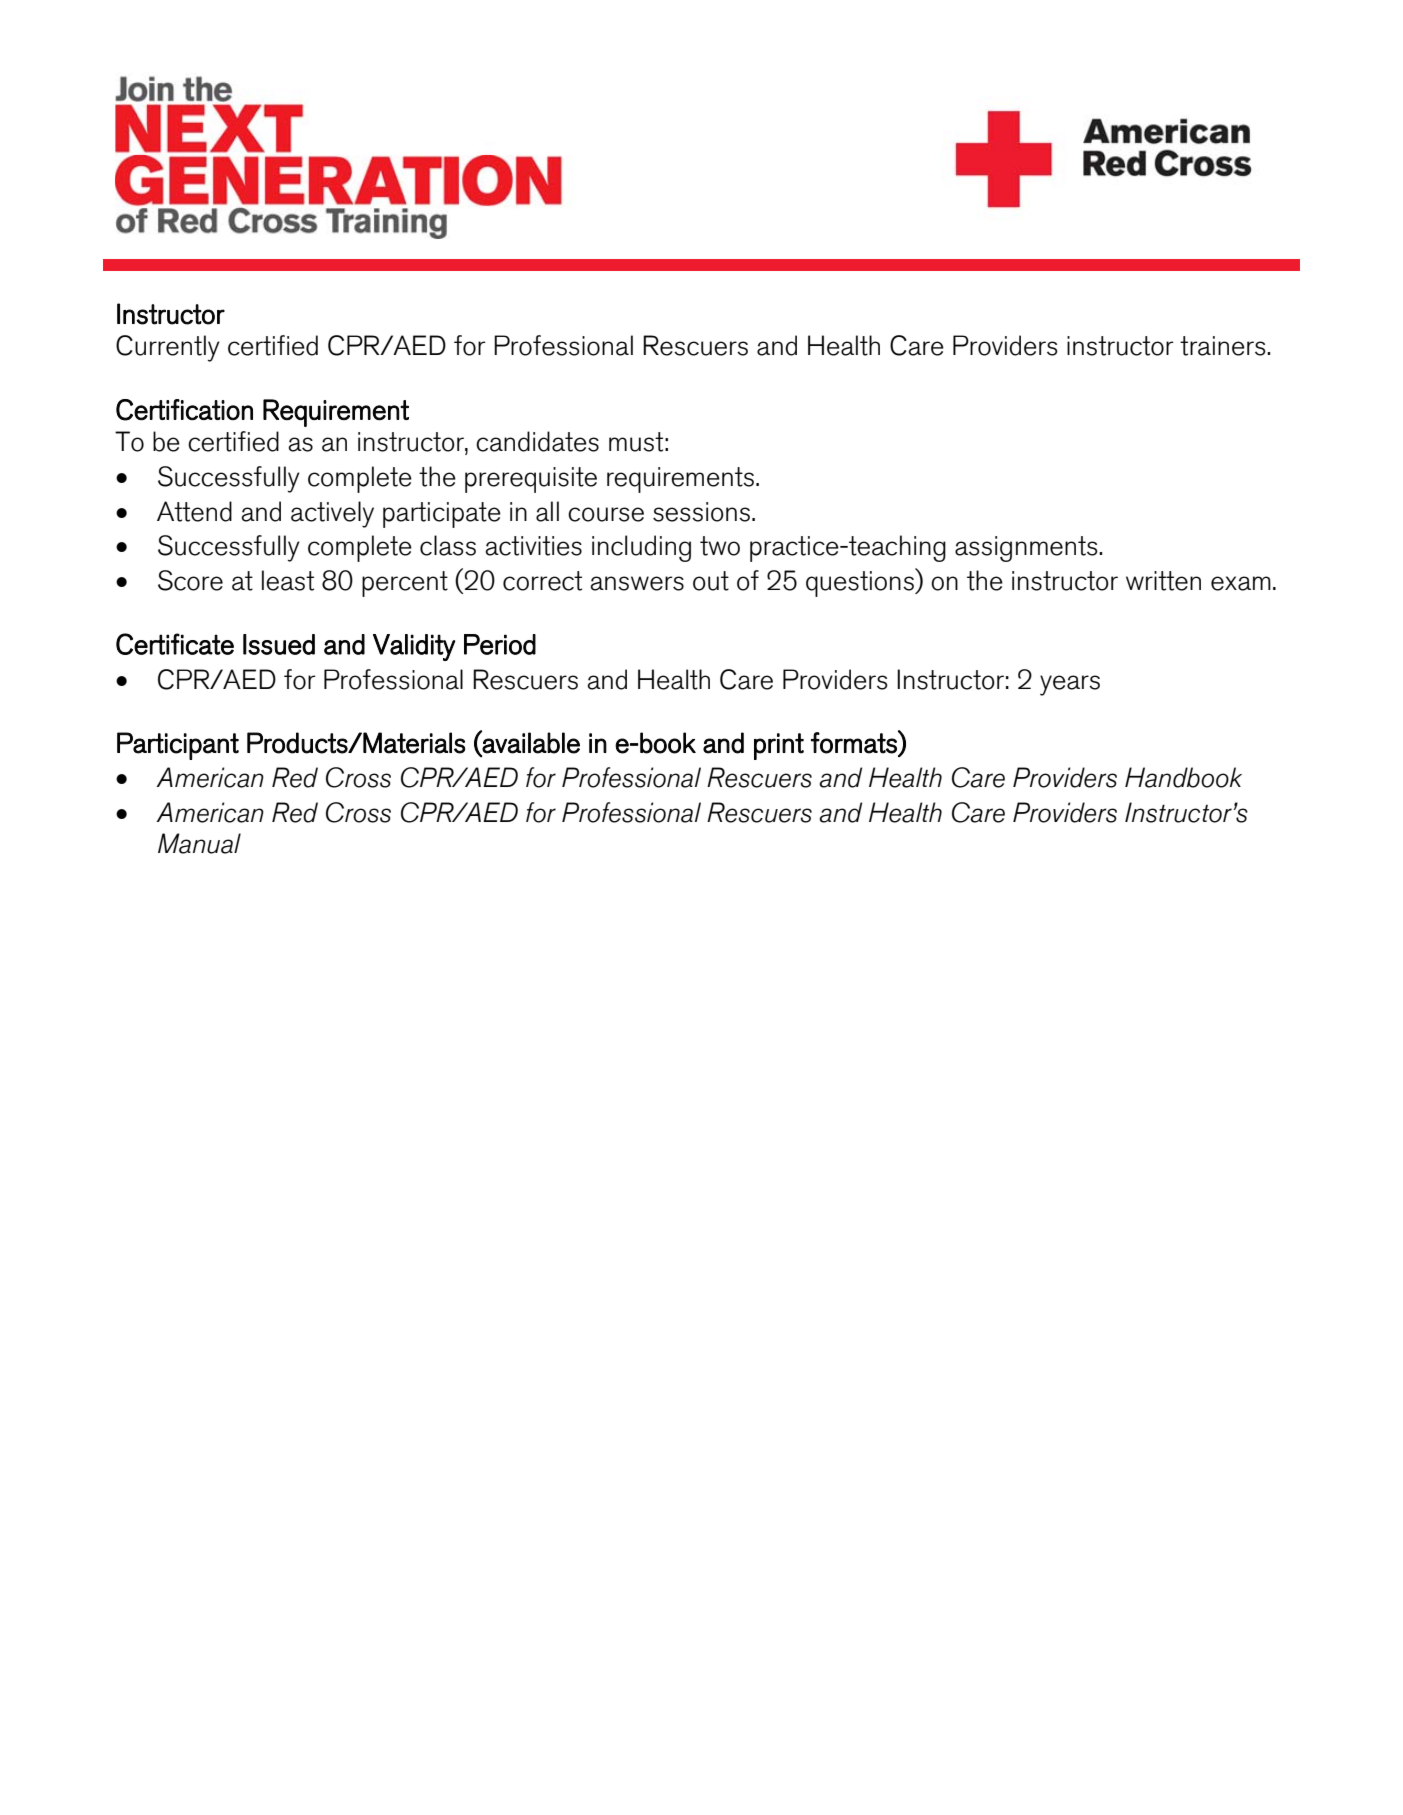  Describe the element at coordinates (537, 441) in the image. I see `candidates` at that location.
